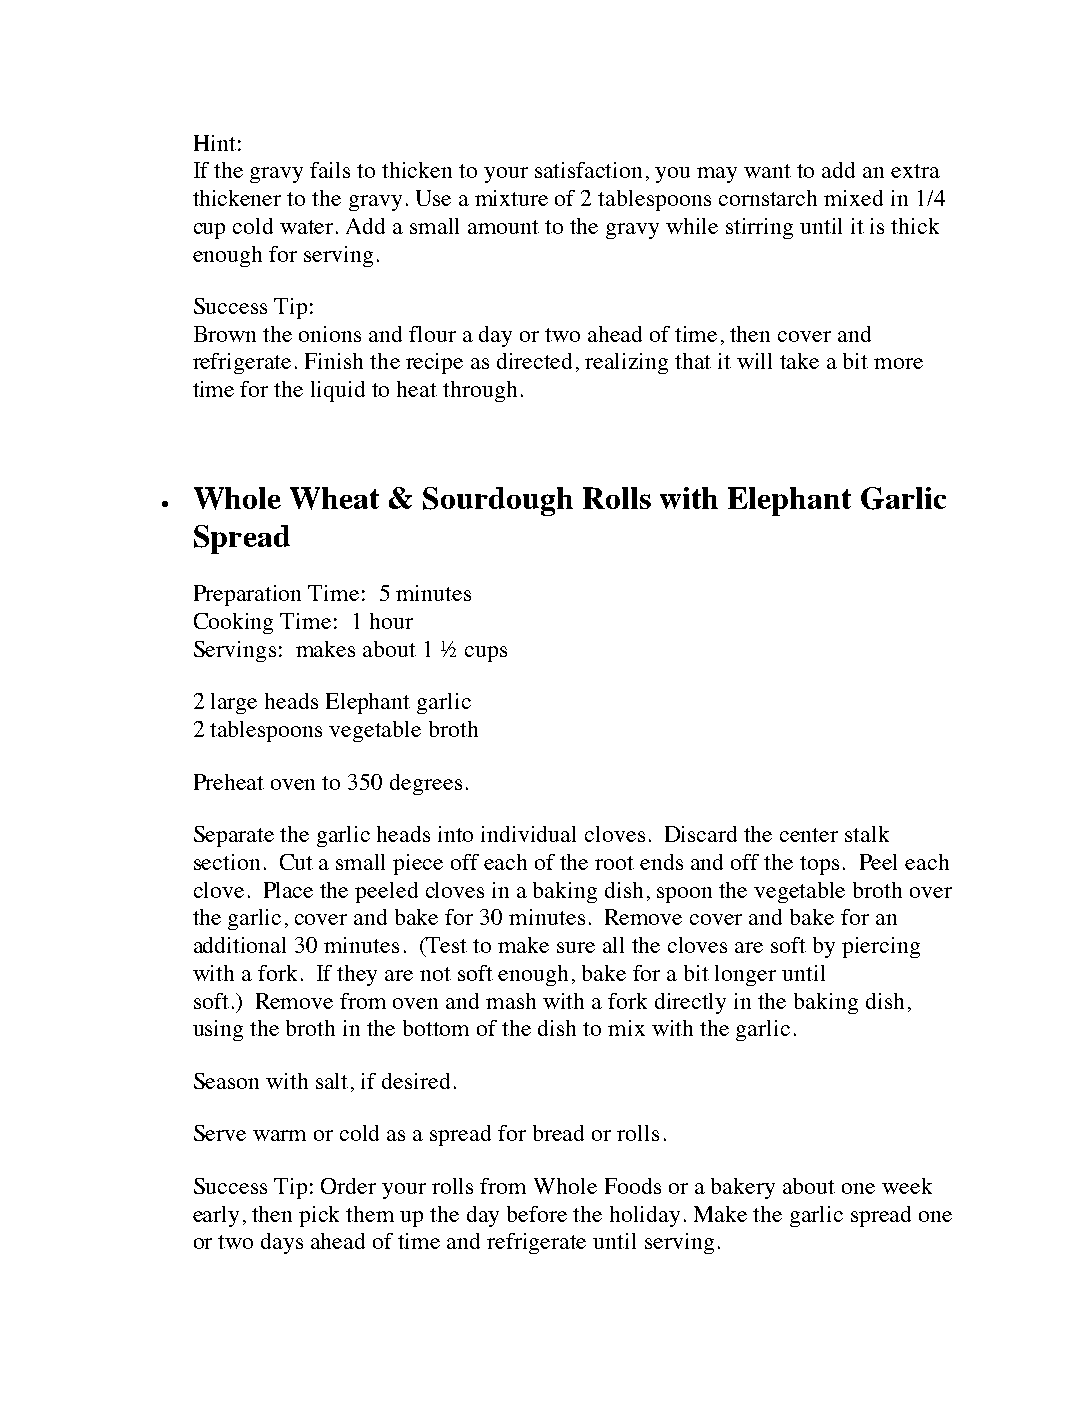 The image size is (1088, 1408). What do you see at coordinates (240, 945) in the document?
I see `additional` at bounding box center [240, 945].
